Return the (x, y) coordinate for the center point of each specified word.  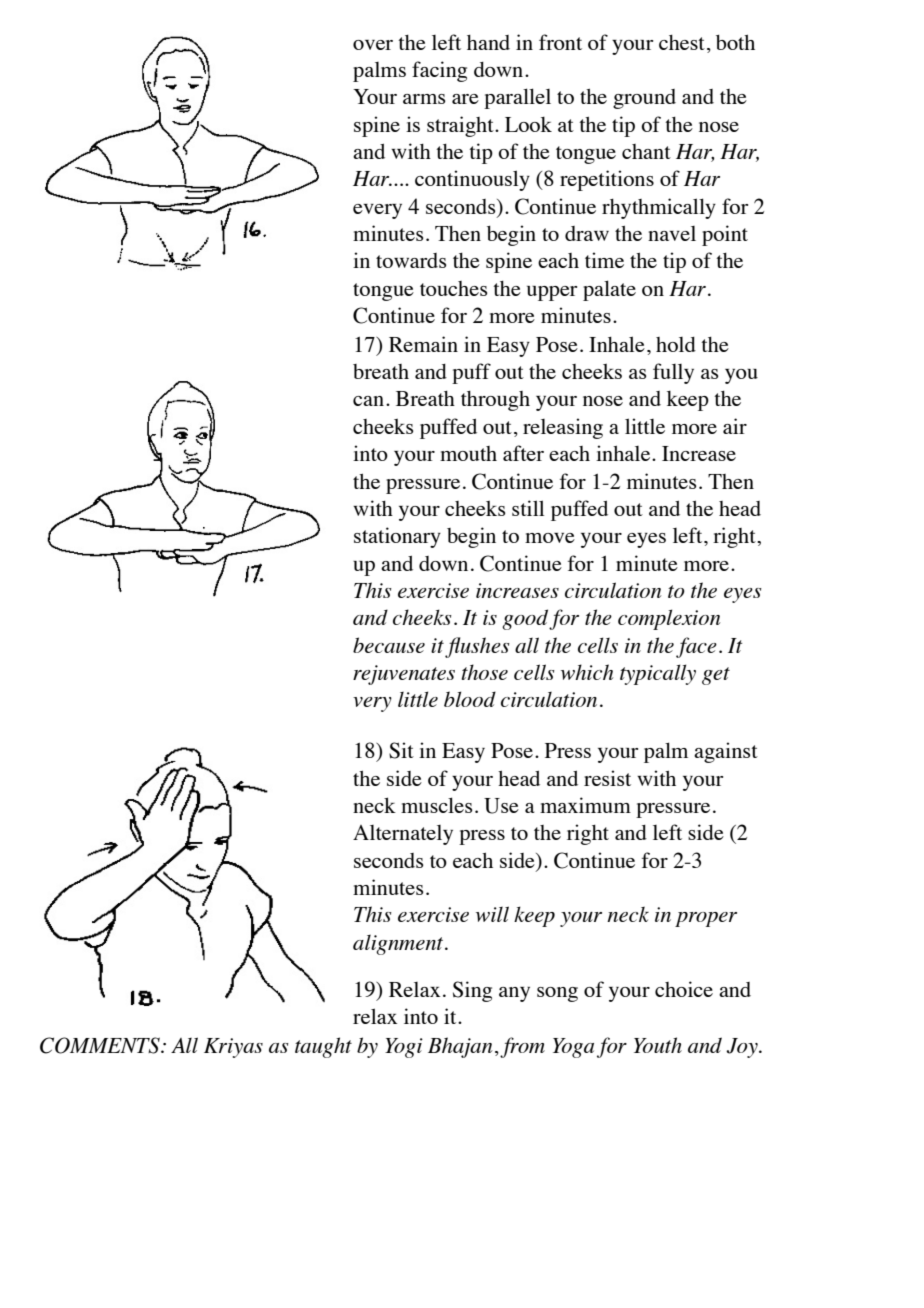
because (389, 645)
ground (644, 99)
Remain (423, 344)
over (373, 45)
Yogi (404, 1048)
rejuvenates (404, 675)
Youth (658, 1045)
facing (439, 71)
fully (673, 373)
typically (658, 674)
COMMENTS (101, 1045)
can (370, 401)
